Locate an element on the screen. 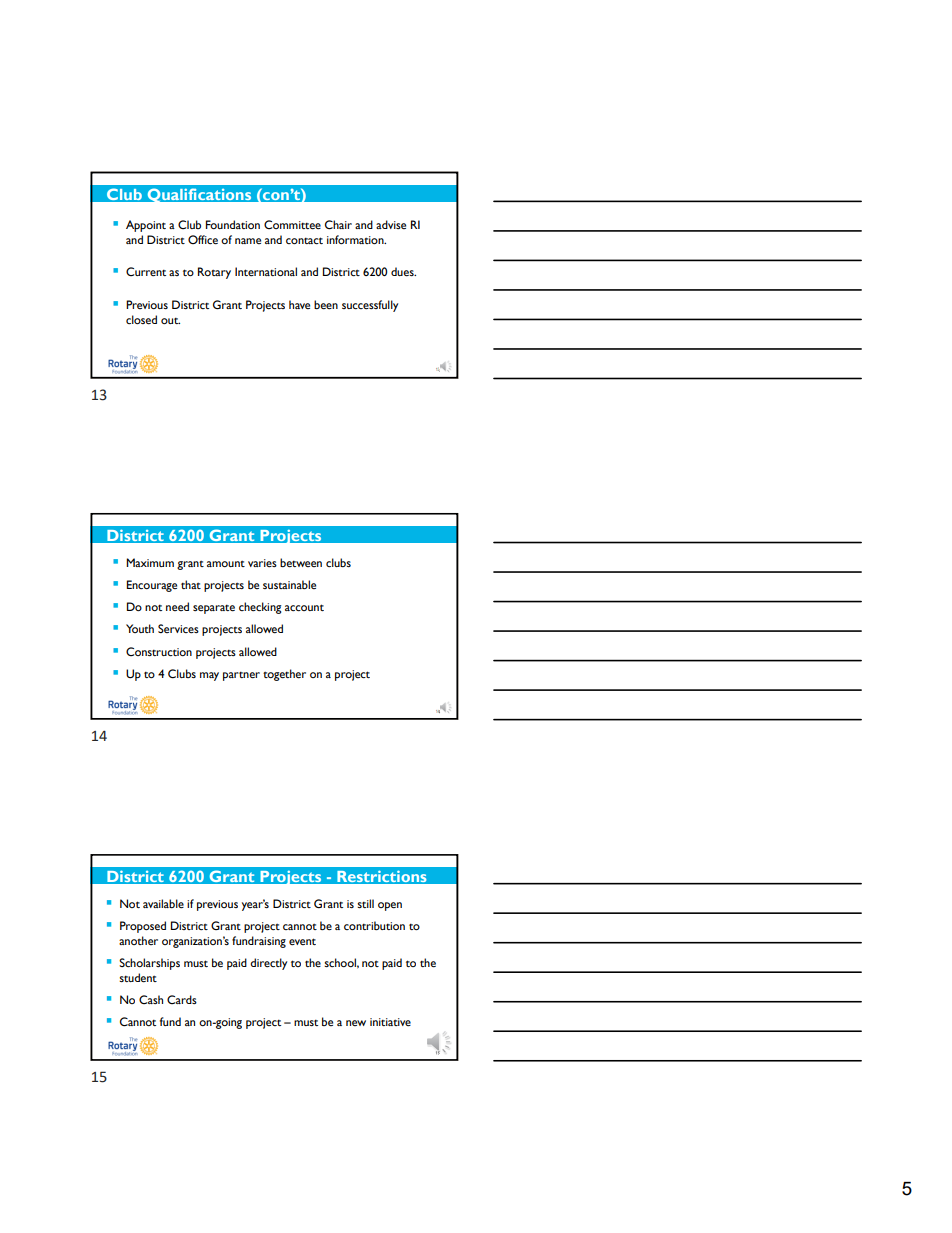 Image resolution: width=952 pixels, height=1233 pixels. closed is located at coordinates (141, 320).
